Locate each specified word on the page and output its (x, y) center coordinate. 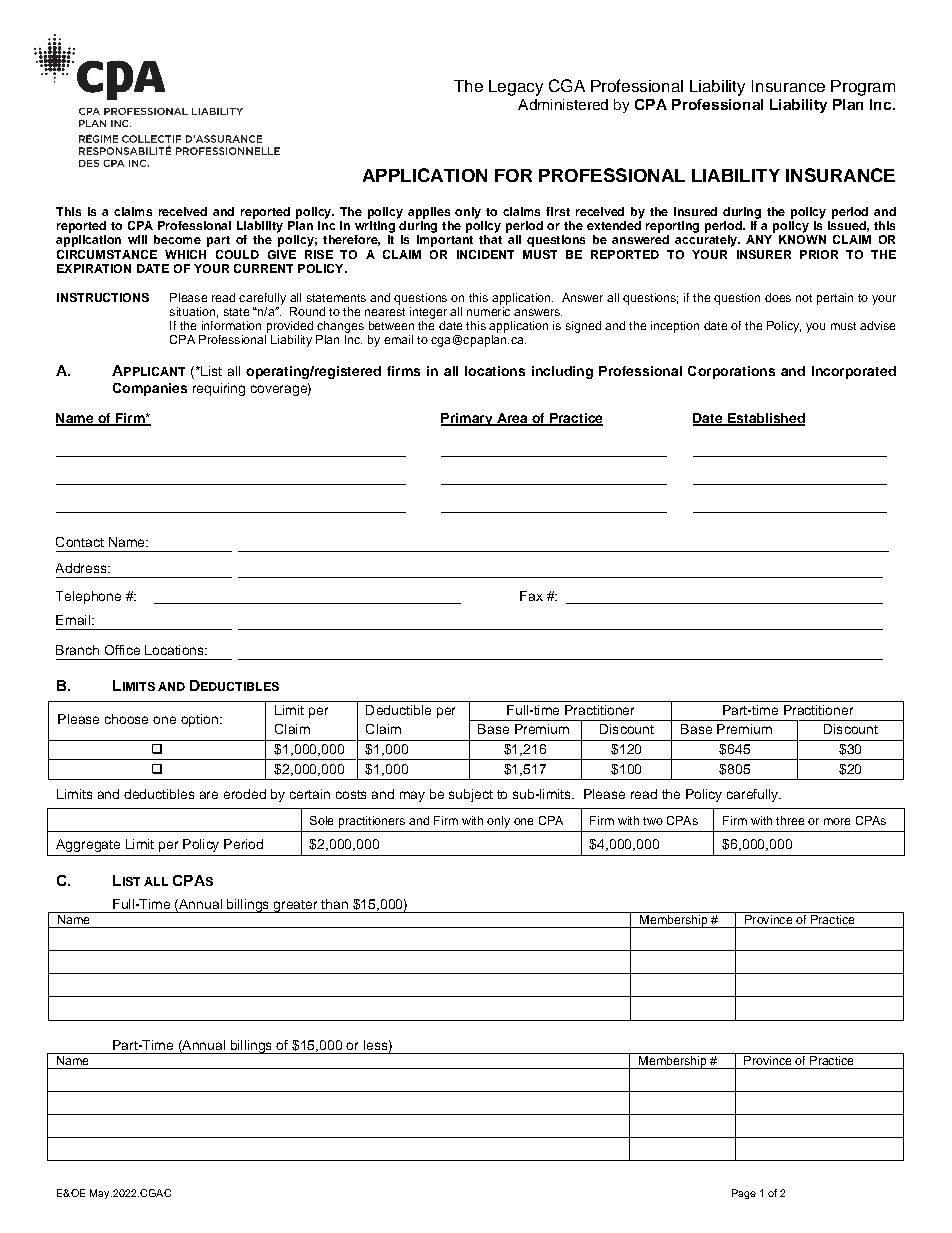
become (177, 239)
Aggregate (88, 845)
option (199, 720)
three (790, 820)
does (778, 297)
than (334, 904)
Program (863, 88)
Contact (80, 542)
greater (295, 906)
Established (765, 419)
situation (192, 311)
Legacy (516, 88)
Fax (531, 596)
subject (471, 795)
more (837, 821)
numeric (488, 310)
